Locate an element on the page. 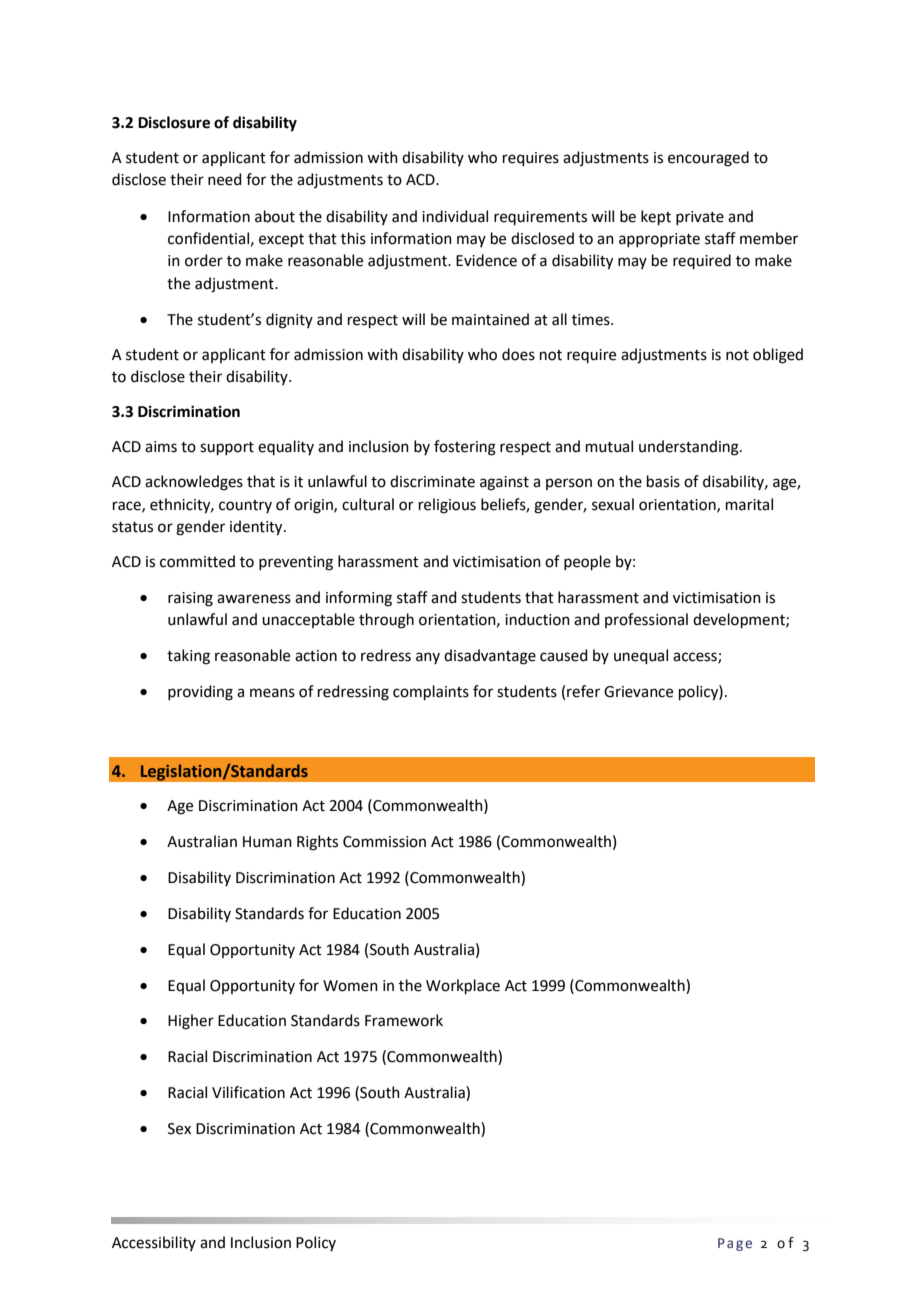 This image has width=924, height=1308. support is located at coordinates (227, 448).
